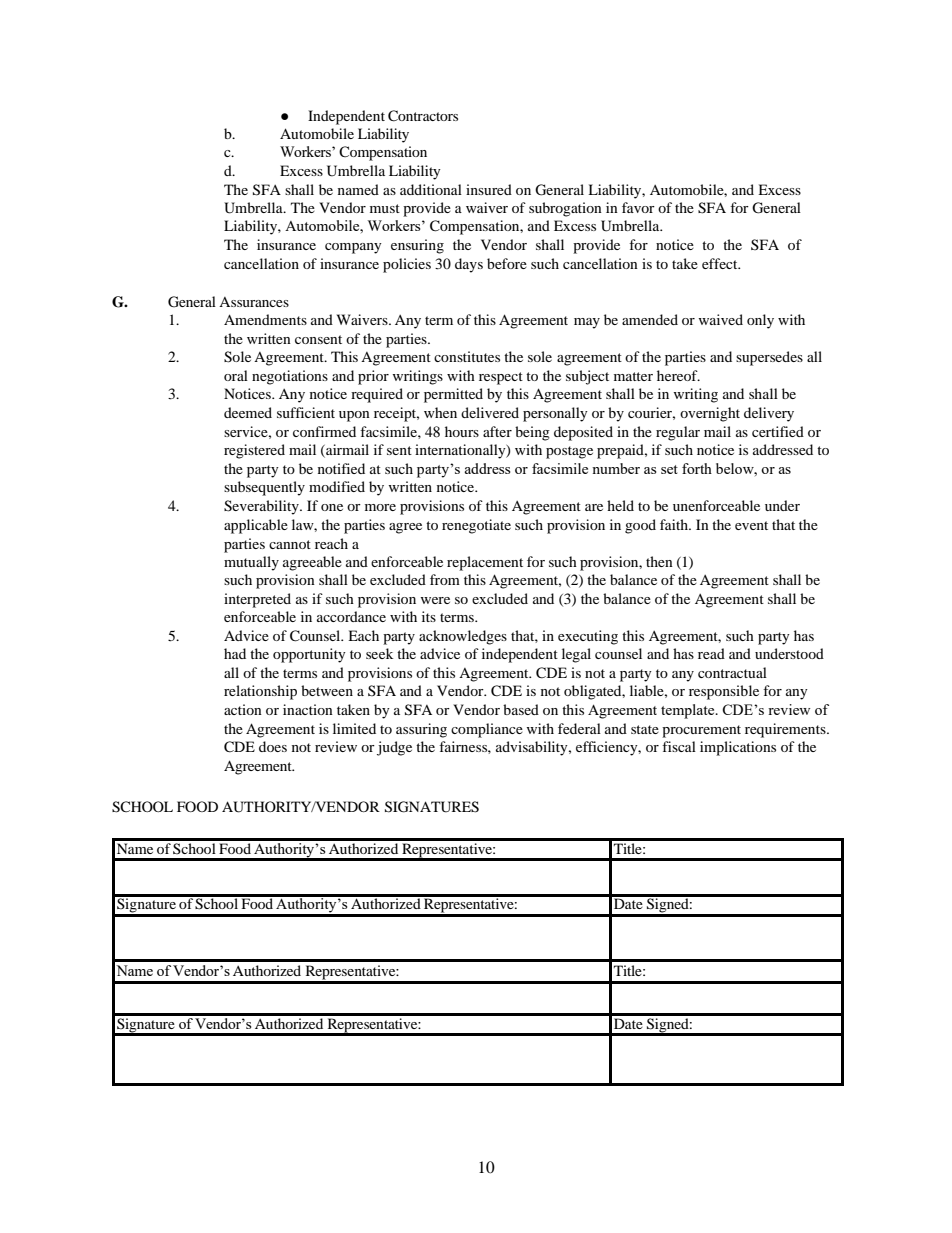 The height and width of the image is (1233, 952). I want to click on overnight, so click(710, 414).
